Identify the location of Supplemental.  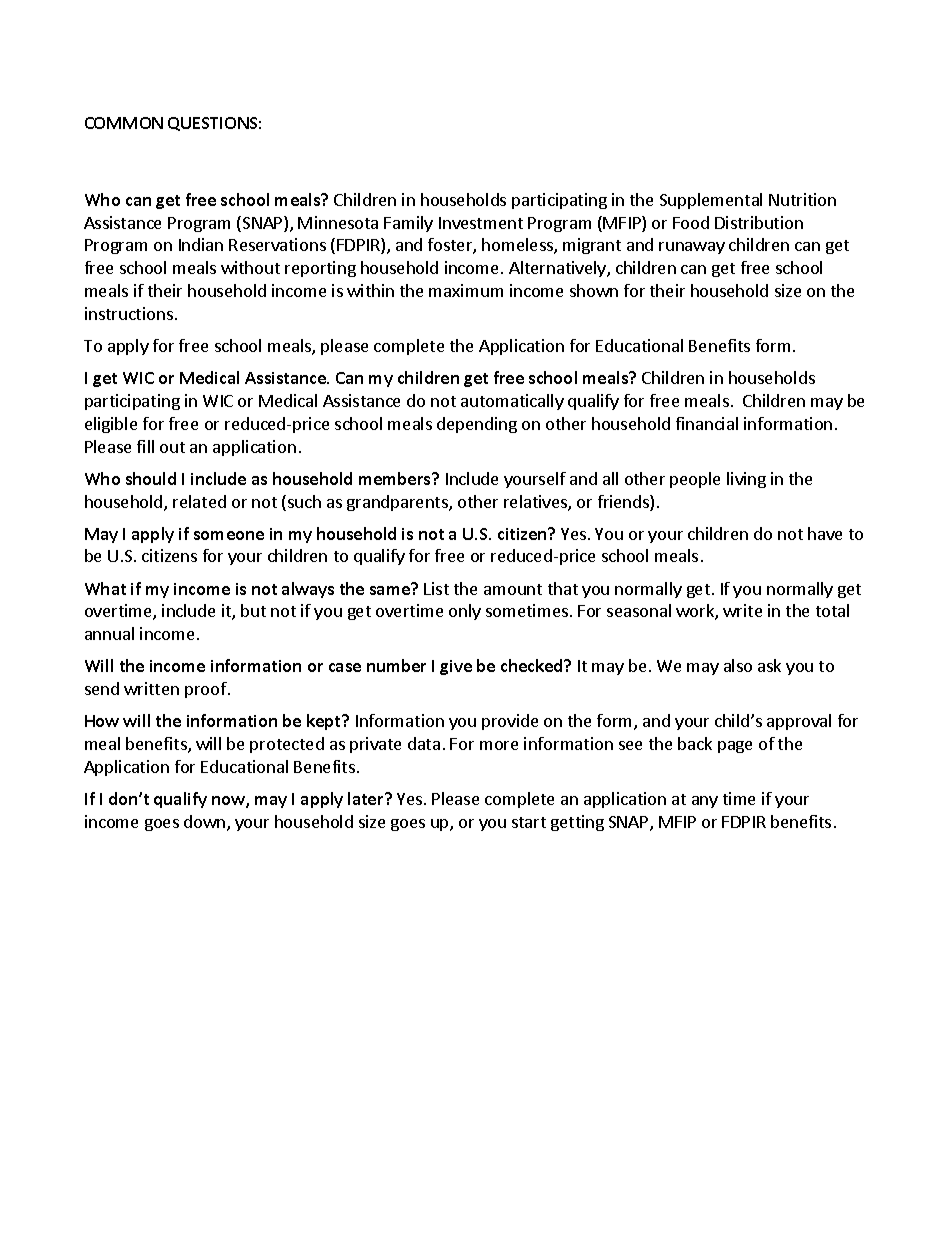
(711, 201).
